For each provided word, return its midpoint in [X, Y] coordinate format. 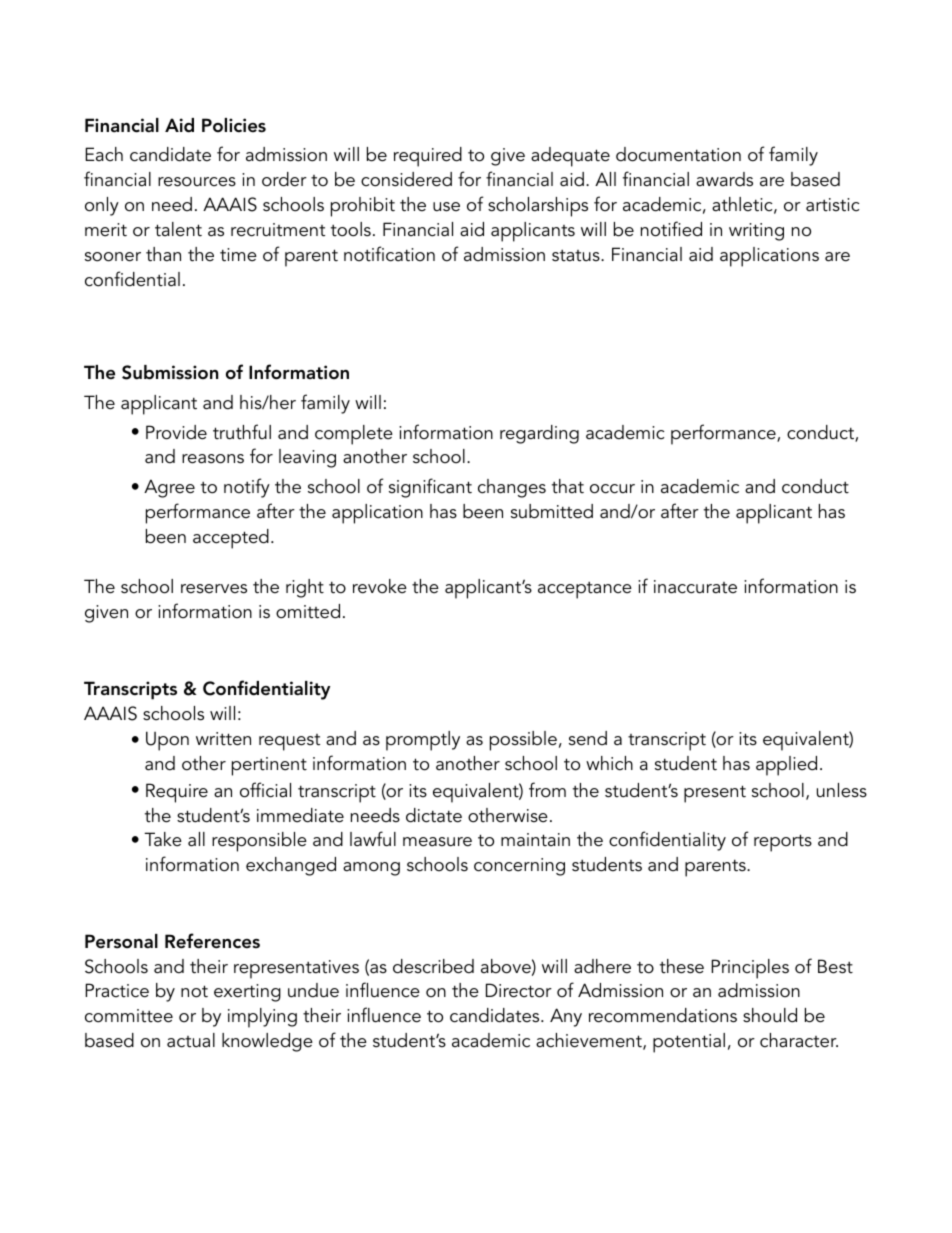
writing [756, 232]
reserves [214, 589]
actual [191, 1040]
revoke [380, 586]
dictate [434, 815]
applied [786, 766]
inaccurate [695, 587]
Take [163, 839]
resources [197, 182]
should [770, 1015]
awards [724, 179]
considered [406, 179]
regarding [539, 434]
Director [519, 990]
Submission [170, 372]
